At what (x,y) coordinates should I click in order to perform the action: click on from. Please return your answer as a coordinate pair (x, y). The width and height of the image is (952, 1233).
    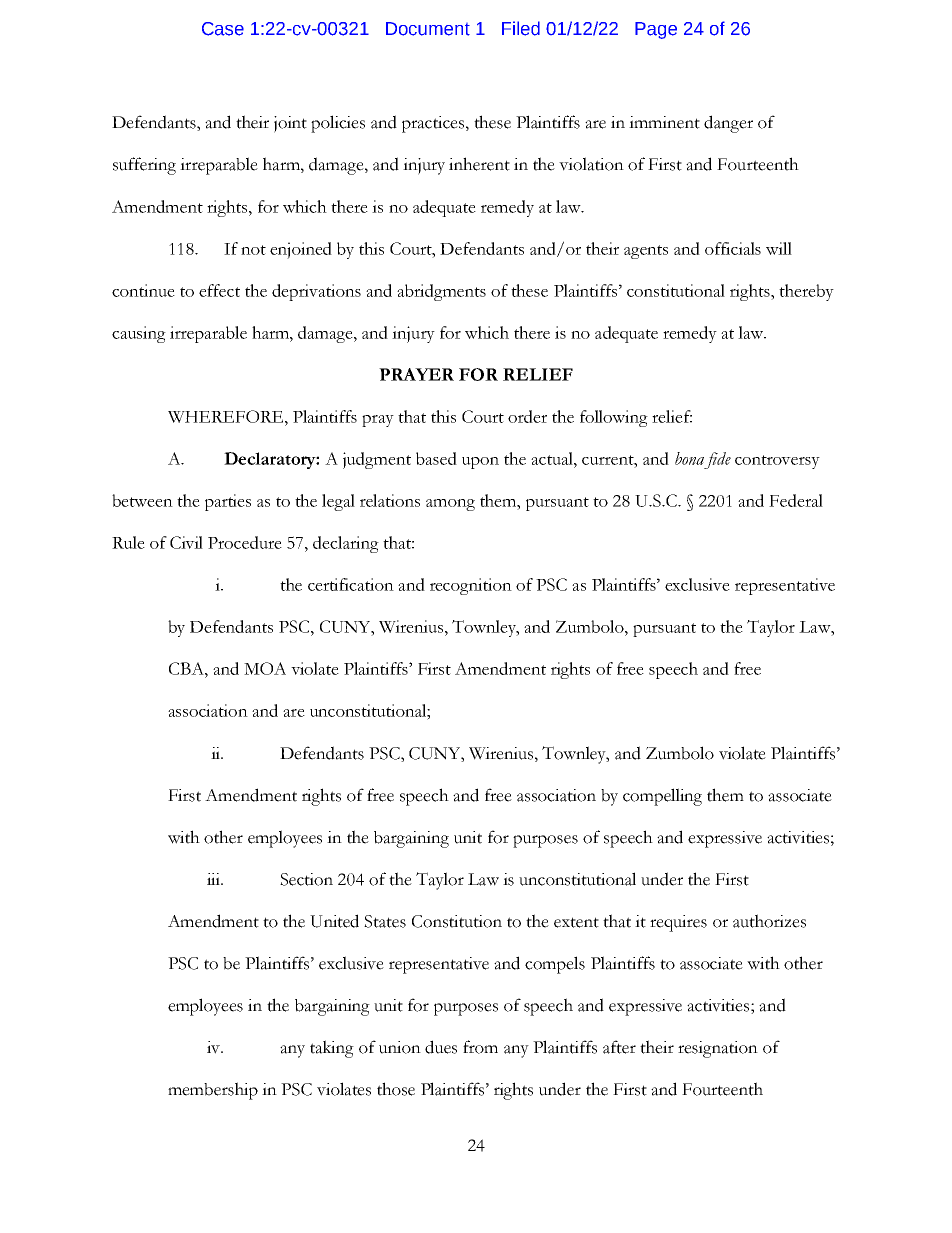
    Looking at the image, I should click on (480, 1047).
